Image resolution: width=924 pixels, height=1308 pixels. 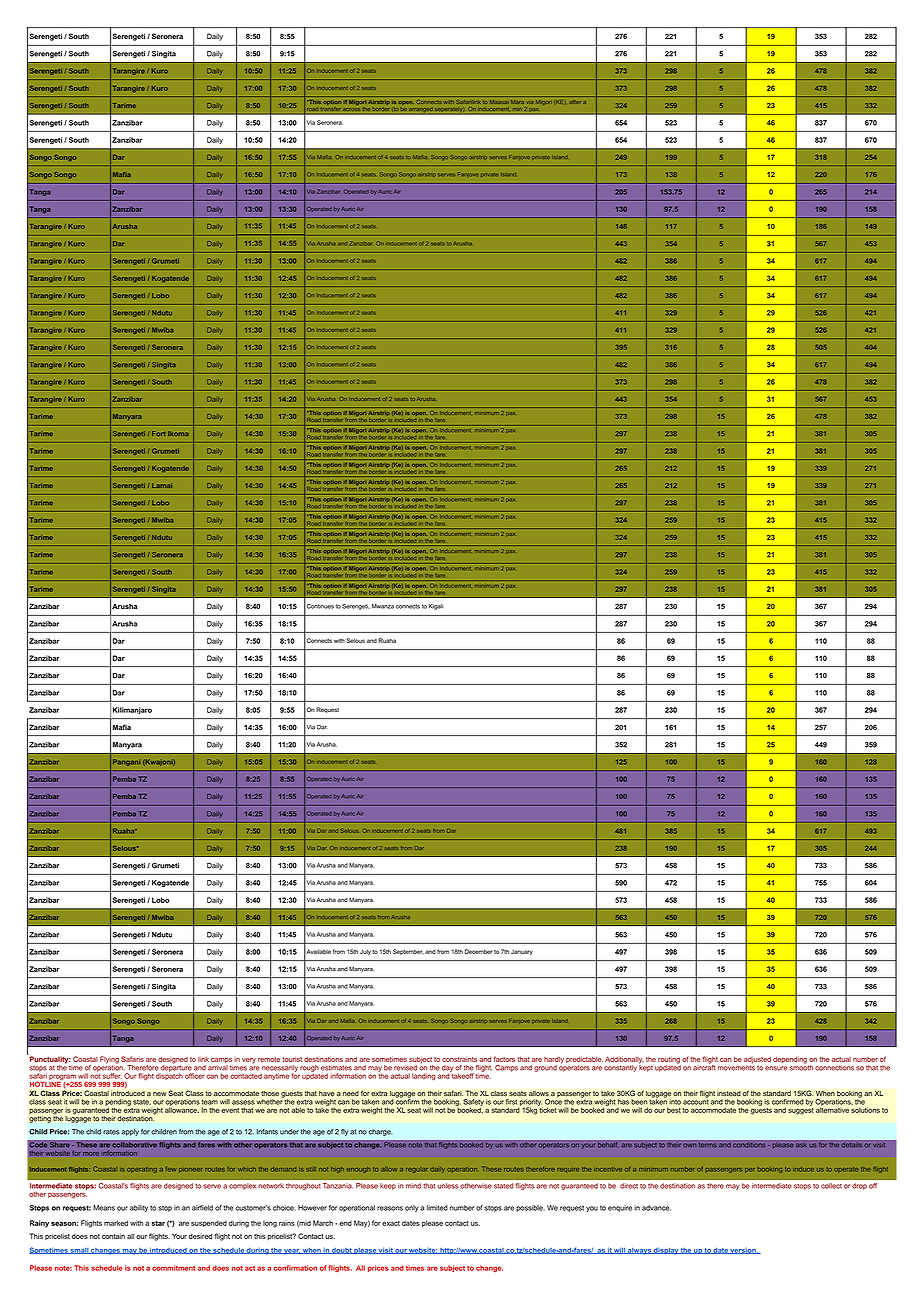 What do you see at coordinates (132, 710) in the document?
I see `Kilimanjaro` at bounding box center [132, 710].
